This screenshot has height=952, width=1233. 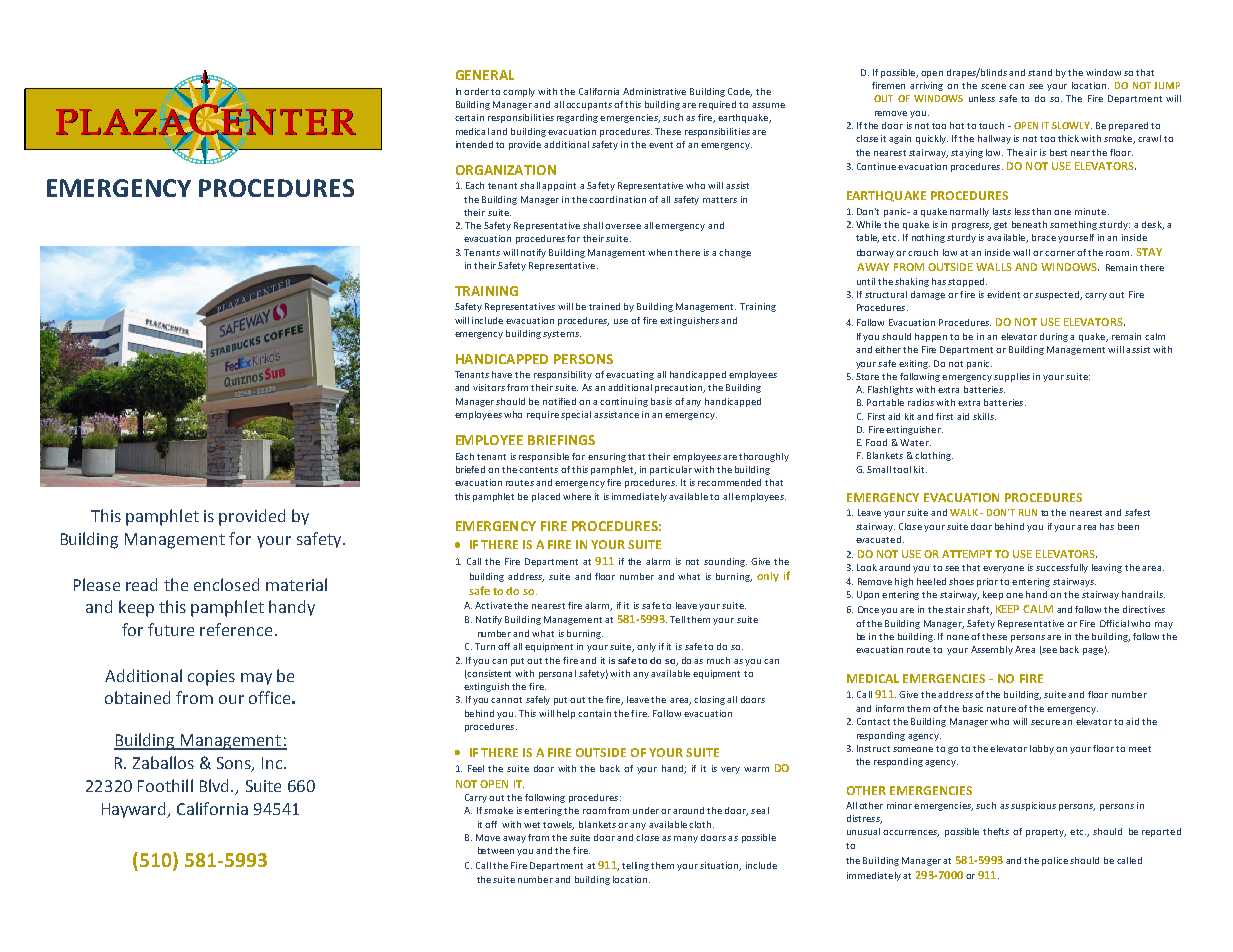 What do you see at coordinates (470, 469) in the screenshot?
I see `briefed` at bounding box center [470, 469].
